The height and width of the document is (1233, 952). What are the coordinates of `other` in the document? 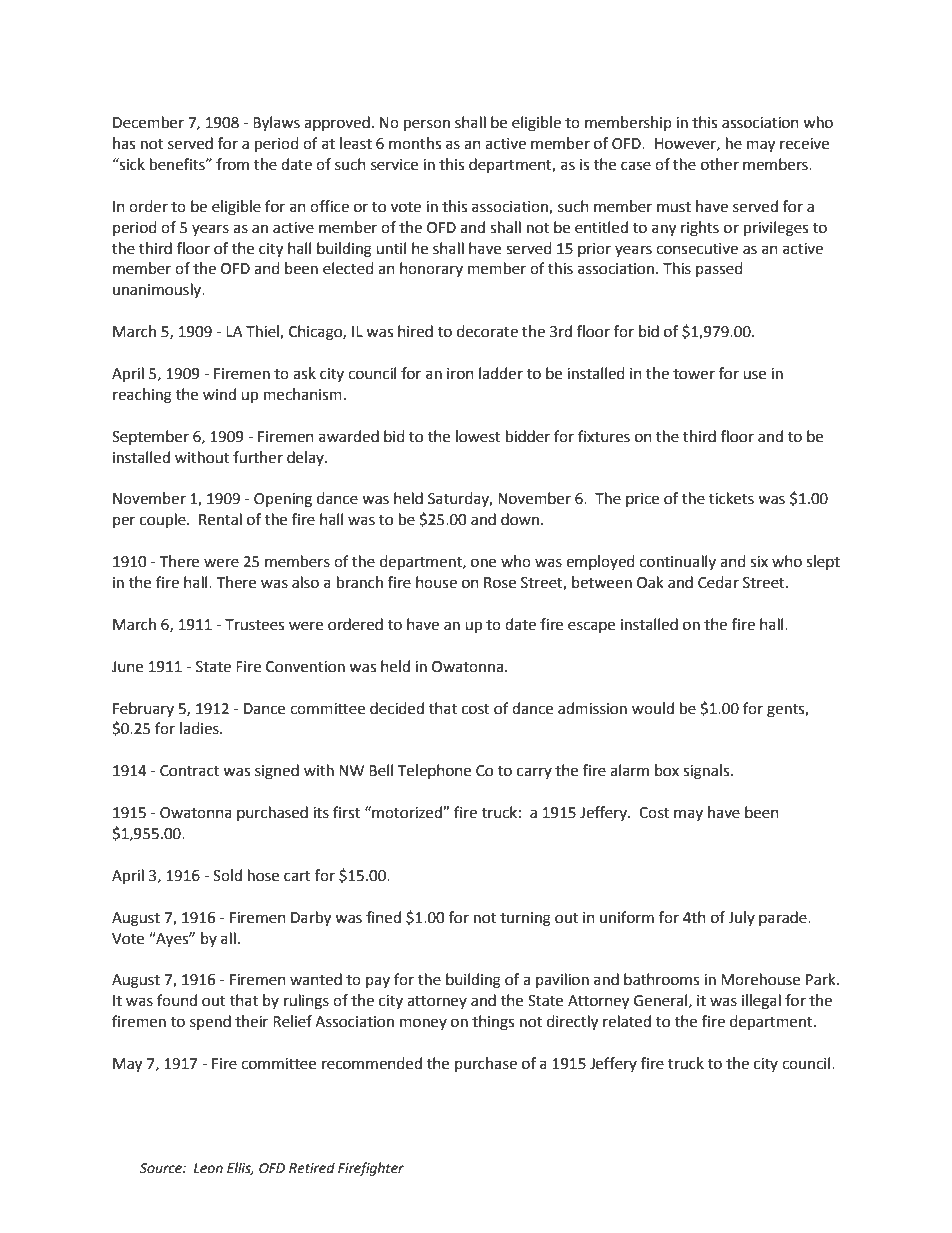 It's located at (720, 164).
